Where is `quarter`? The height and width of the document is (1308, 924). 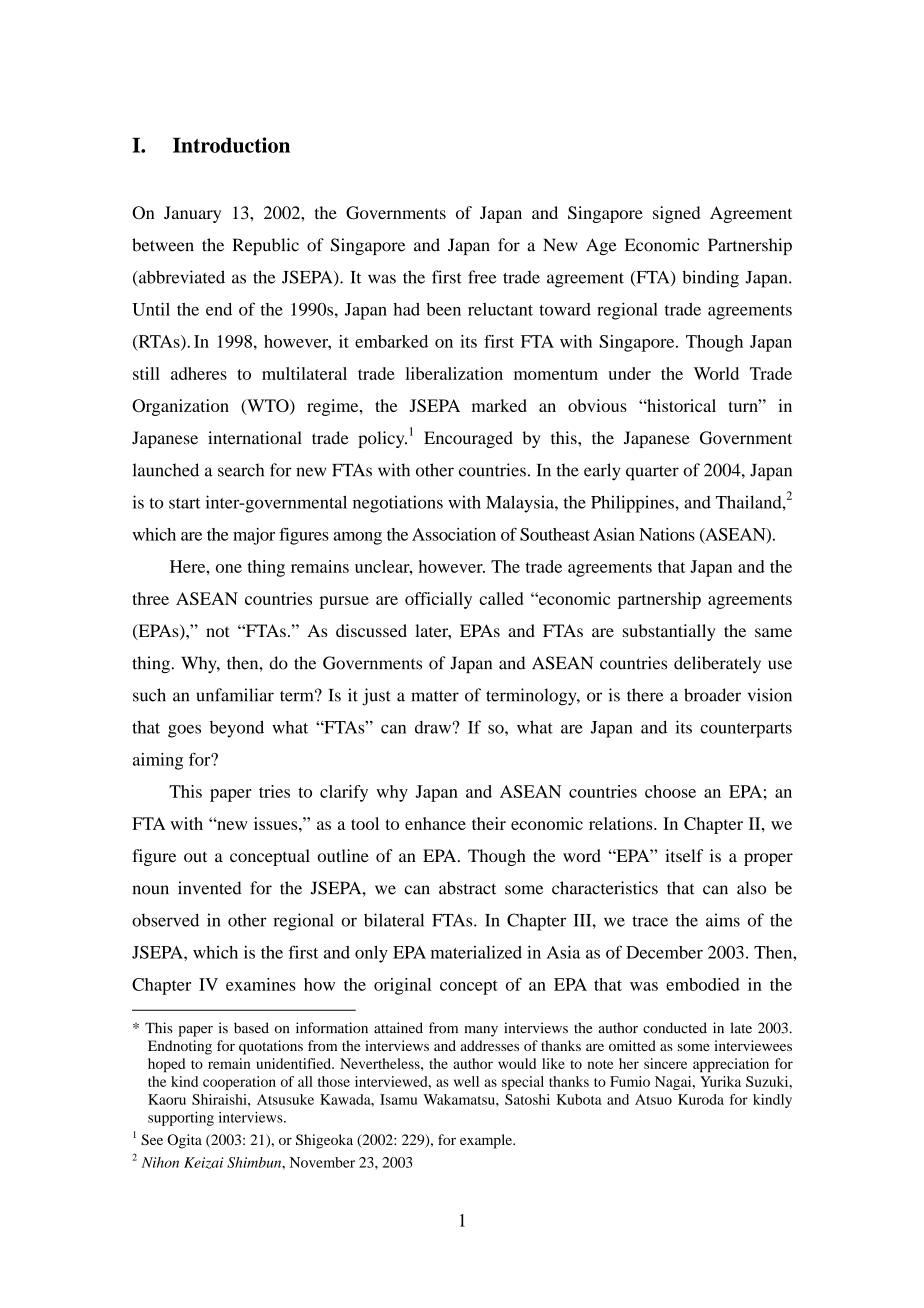 quarter is located at coordinates (652, 473).
